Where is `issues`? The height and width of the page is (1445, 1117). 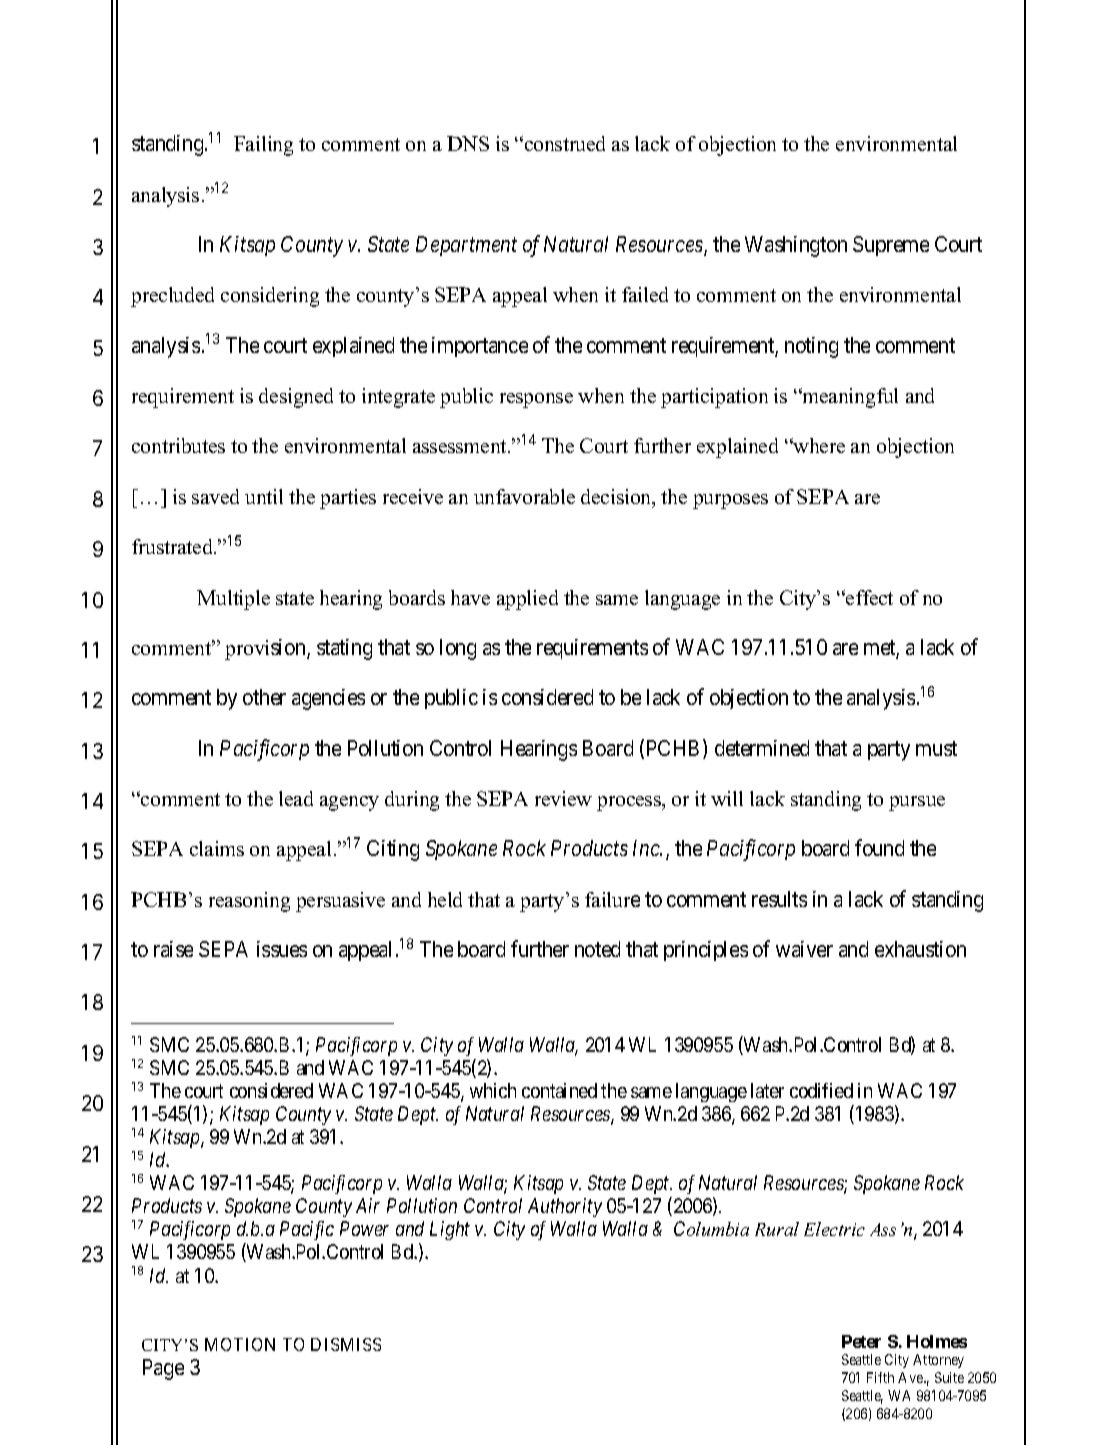
issues is located at coordinates (282, 949).
